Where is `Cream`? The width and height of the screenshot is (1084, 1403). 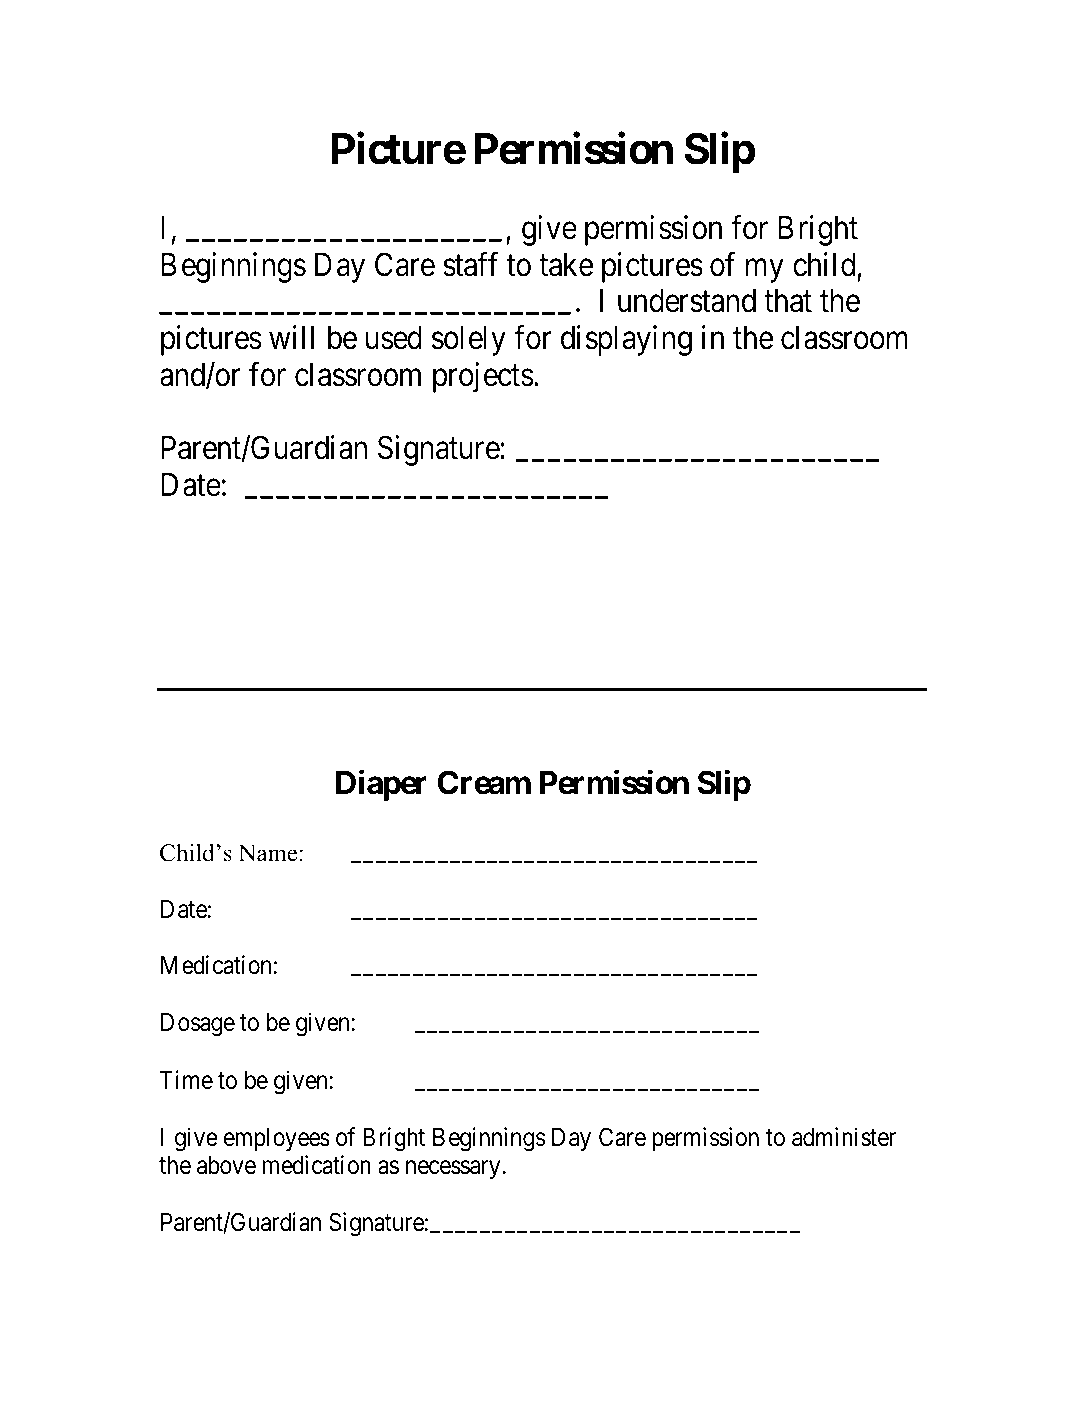
Cream is located at coordinates (484, 782).
